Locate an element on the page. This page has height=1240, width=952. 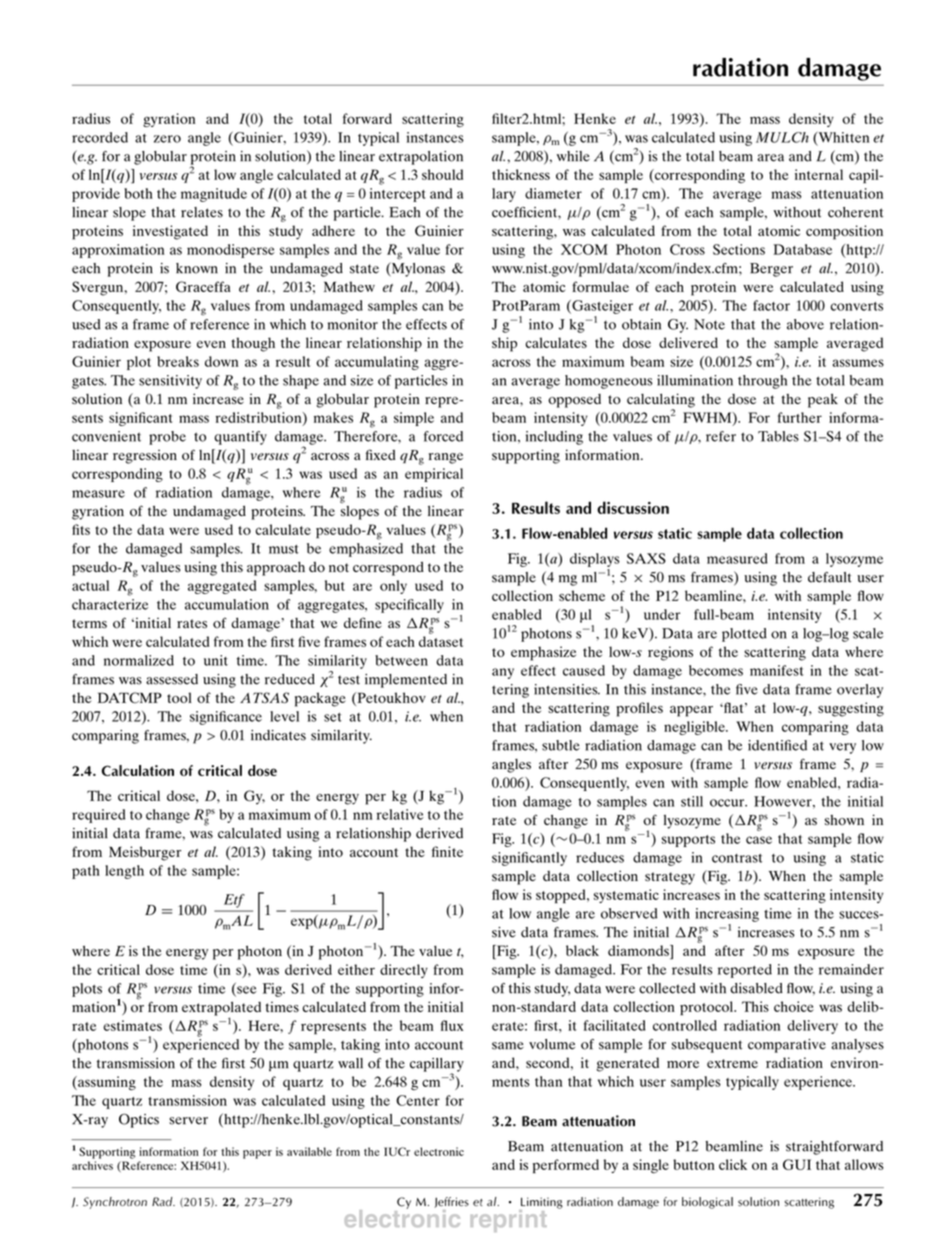
assessed is located at coordinates (172, 679).
